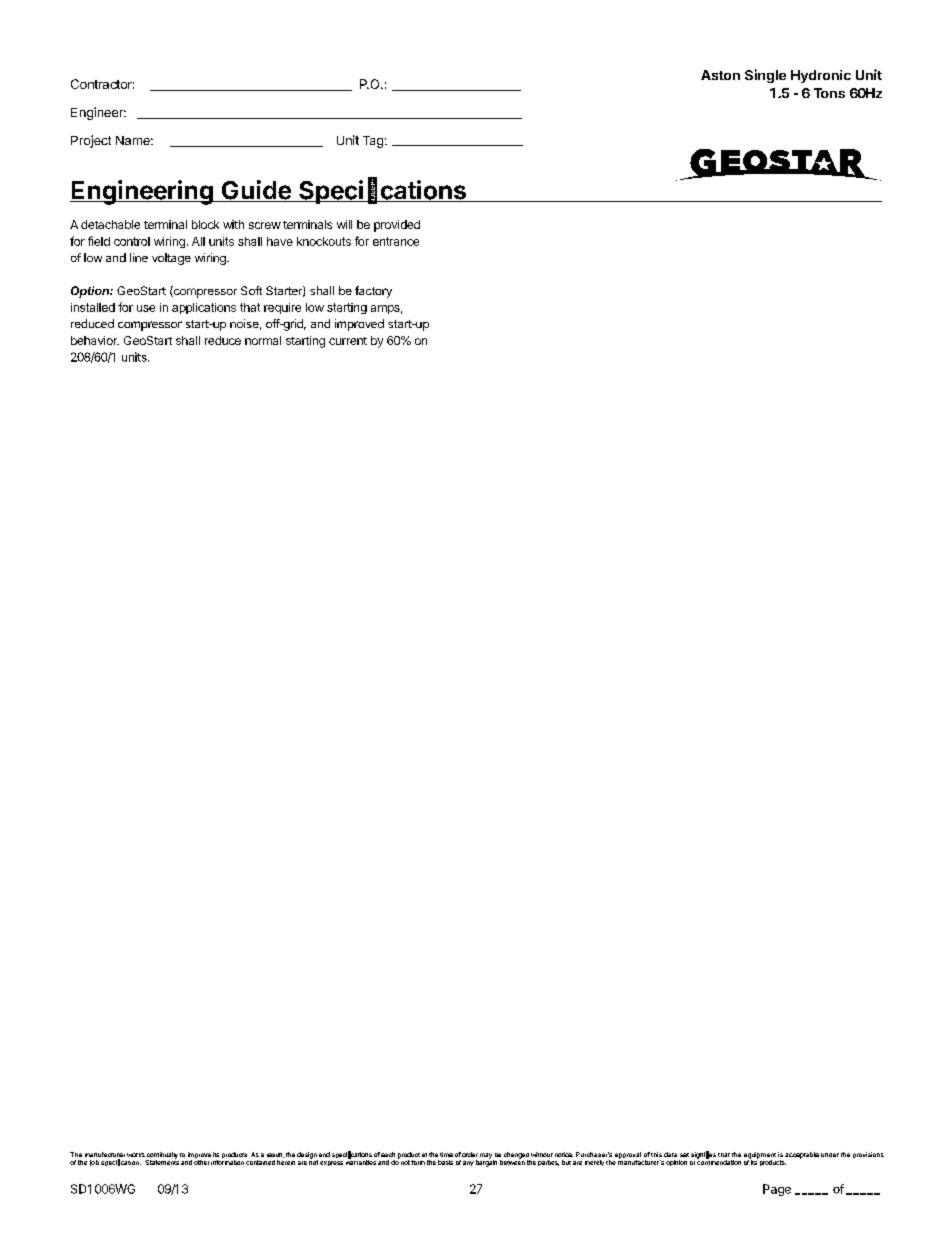 The width and height of the screenshot is (952, 1233). Describe the element at coordinates (91, 141) in the screenshot. I see `Project` at that location.
